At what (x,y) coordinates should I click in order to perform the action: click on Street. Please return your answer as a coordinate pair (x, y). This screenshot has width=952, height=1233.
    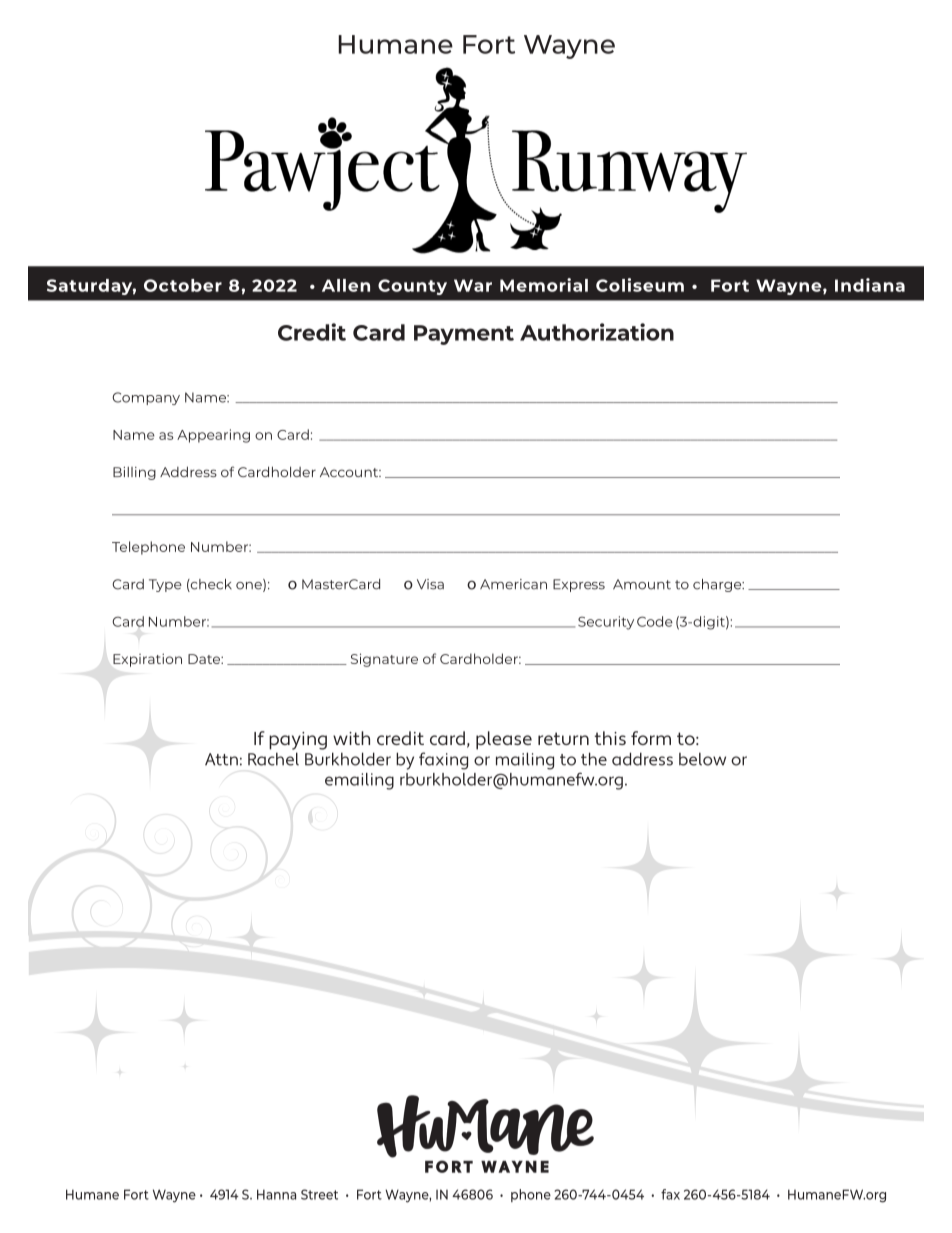
    Looking at the image, I should click on (319, 1194).
